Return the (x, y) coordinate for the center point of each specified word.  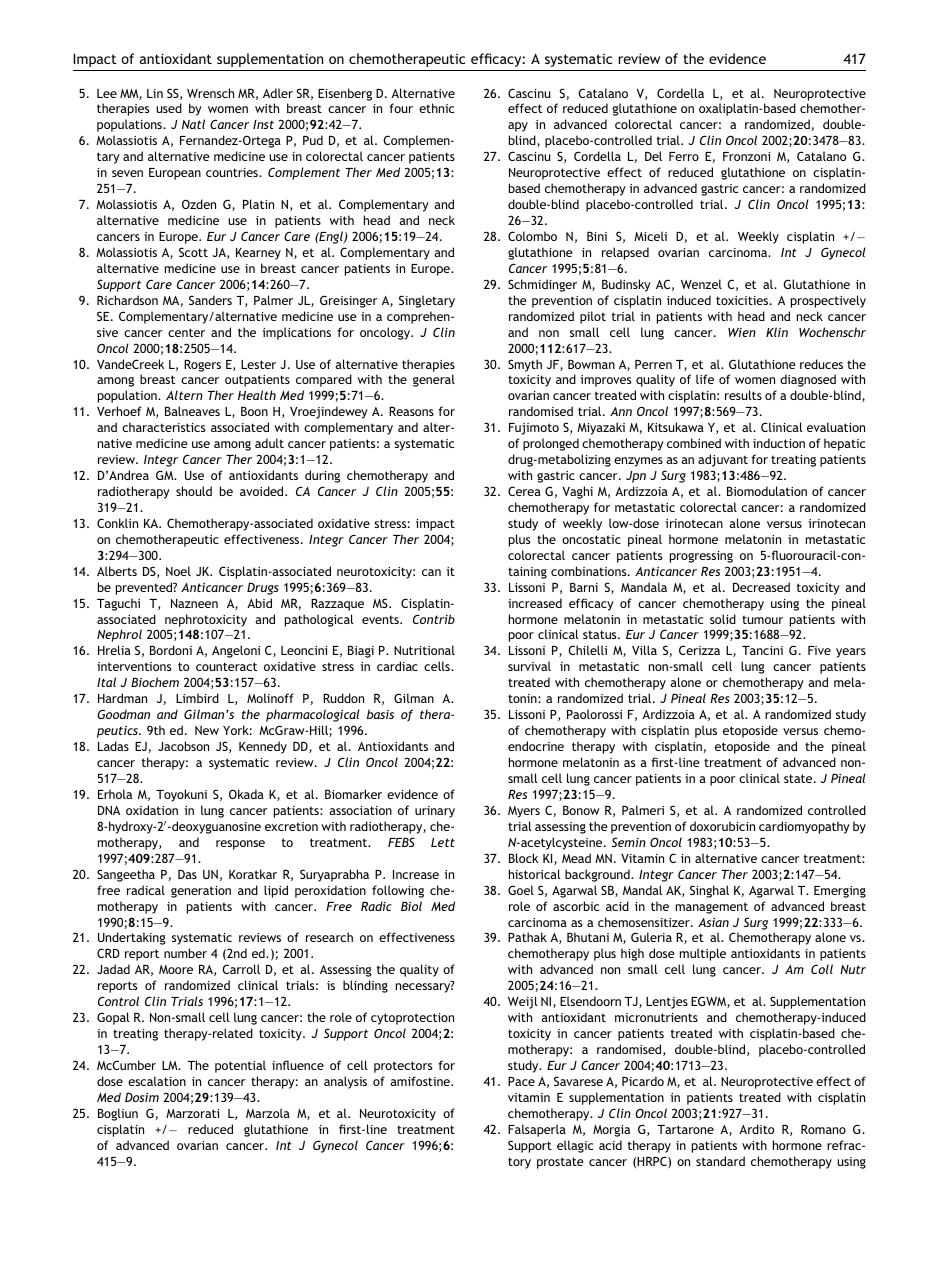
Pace (521, 1081)
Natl (193, 124)
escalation (157, 1081)
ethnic (436, 108)
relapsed (625, 253)
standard (720, 1161)
